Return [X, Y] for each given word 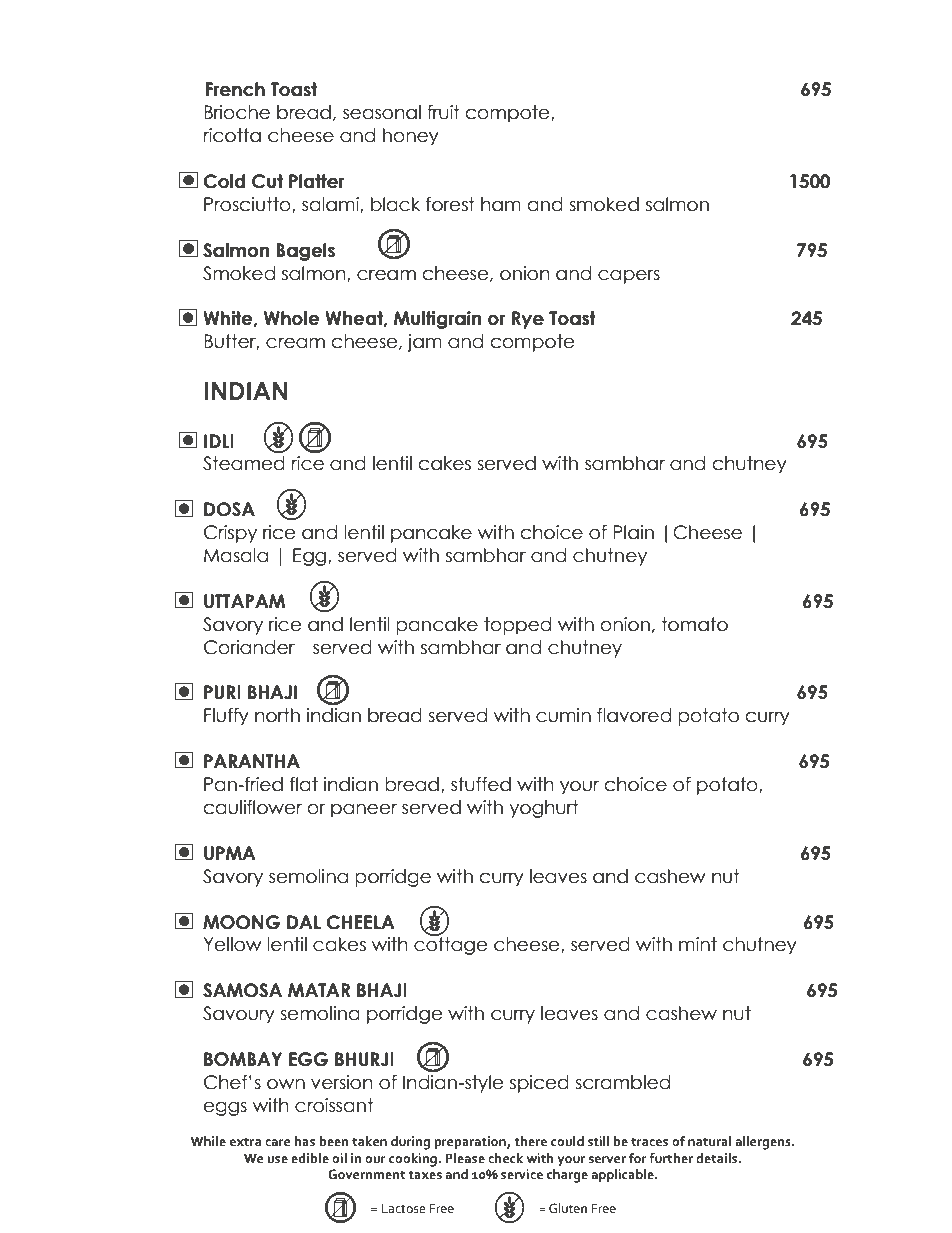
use [277, 1160]
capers [629, 276]
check [505, 1158]
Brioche [237, 112]
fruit [443, 112]
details [718, 1158]
